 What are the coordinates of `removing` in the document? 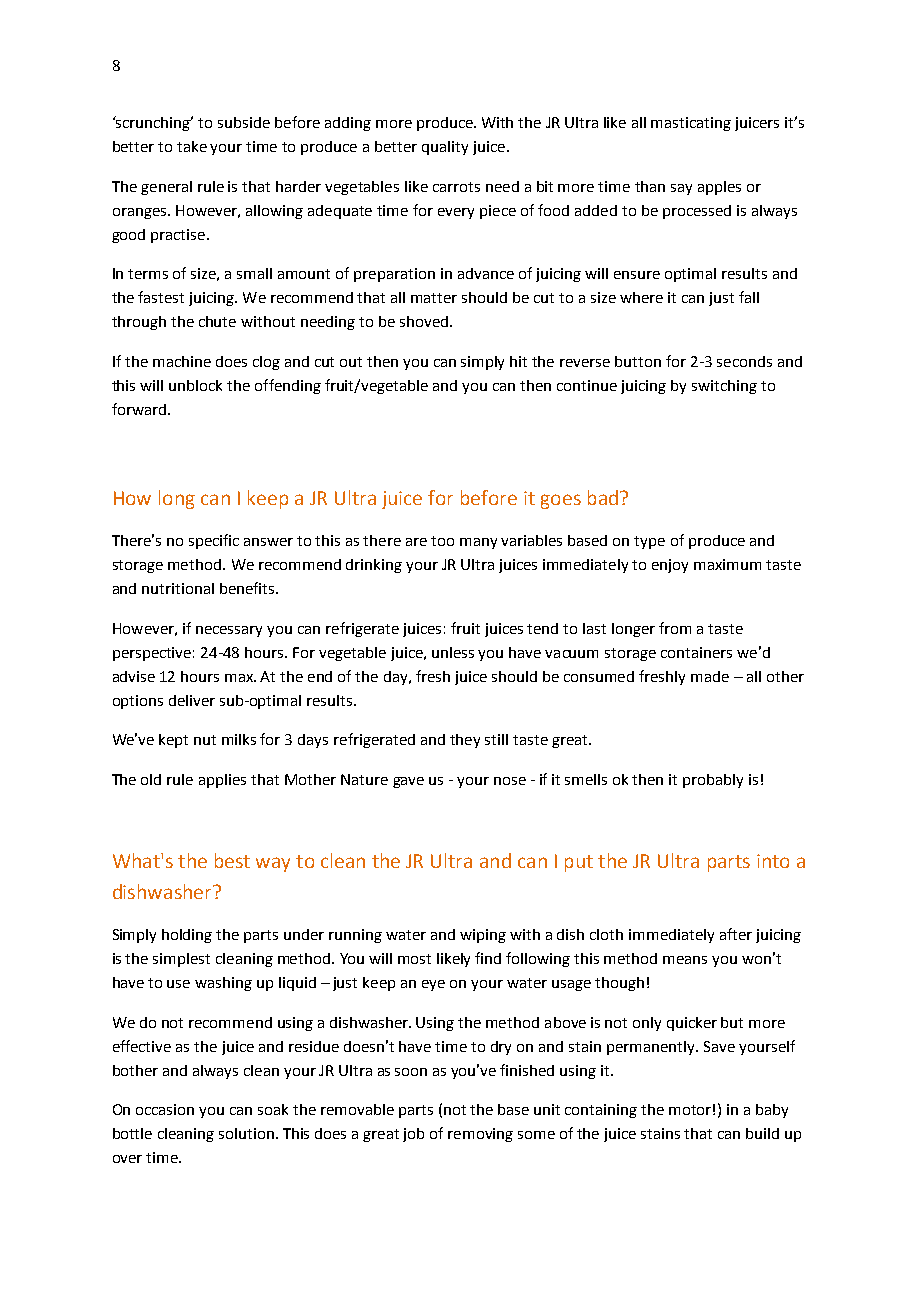 It's located at (480, 1135).
